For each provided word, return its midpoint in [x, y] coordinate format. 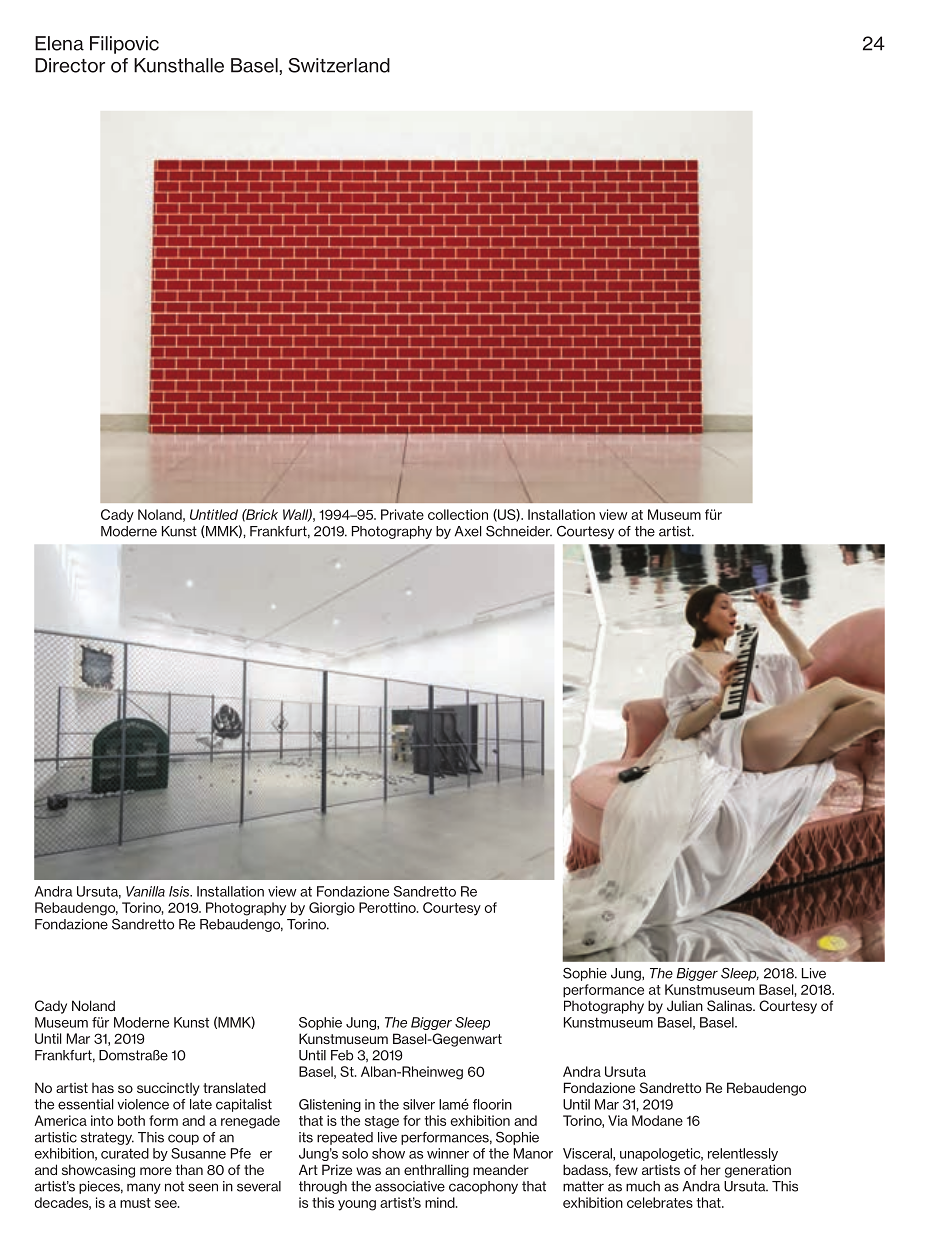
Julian [685, 1005]
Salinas [730, 1005]
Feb [342, 1055]
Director [70, 65]
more [156, 1171]
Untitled [214, 514]
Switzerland [339, 65]
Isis [180, 891]
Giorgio [332, 909]
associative [410, 1186]
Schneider [519, 531]
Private [402, 514]
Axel [468, 531]
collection [458, 514]
